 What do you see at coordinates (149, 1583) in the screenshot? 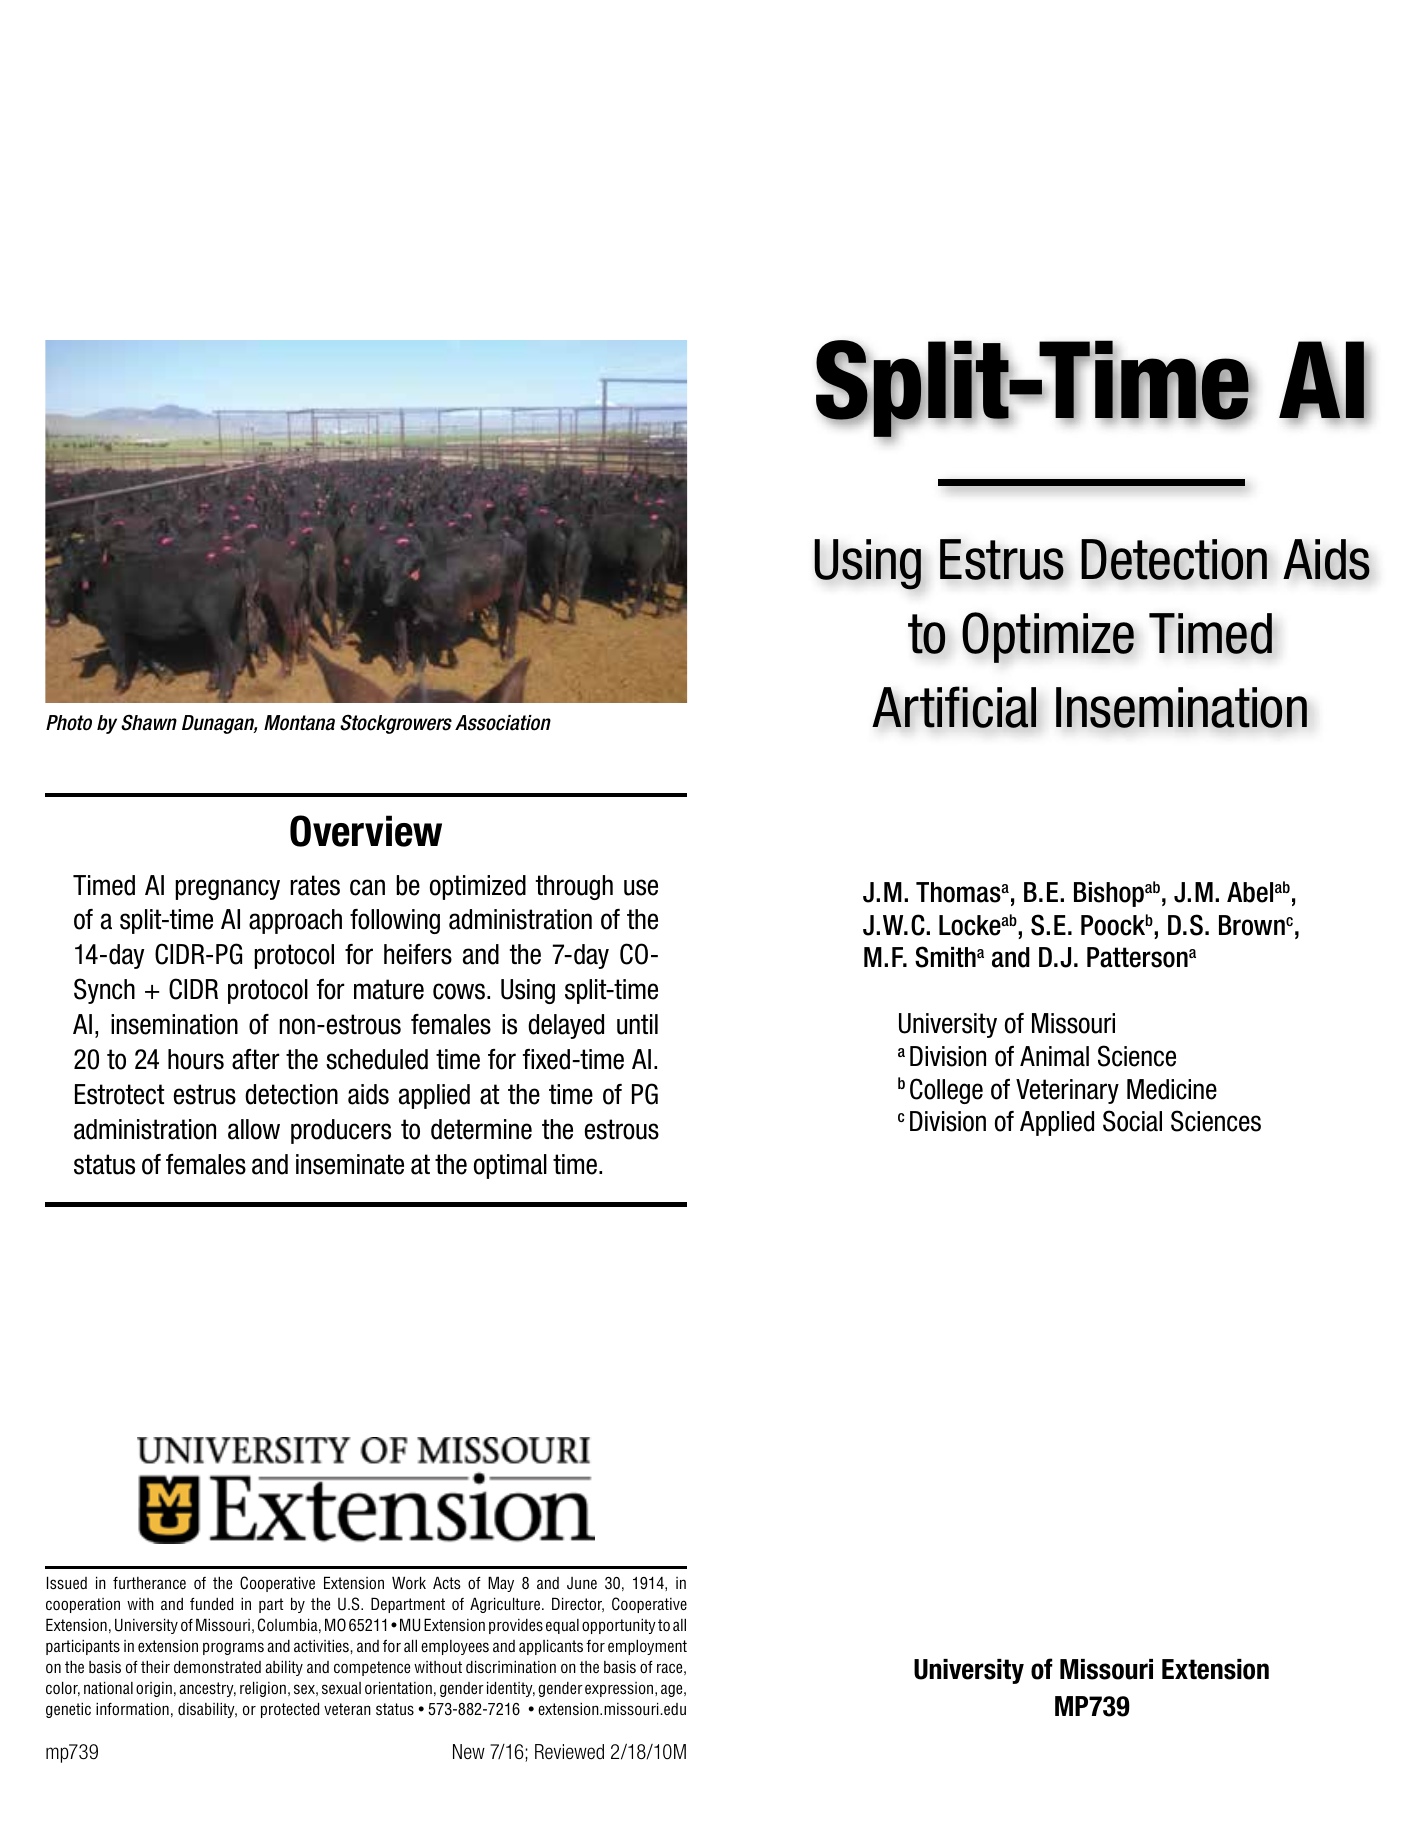
I see `furtherance` at bounding box center [149, 1583].
